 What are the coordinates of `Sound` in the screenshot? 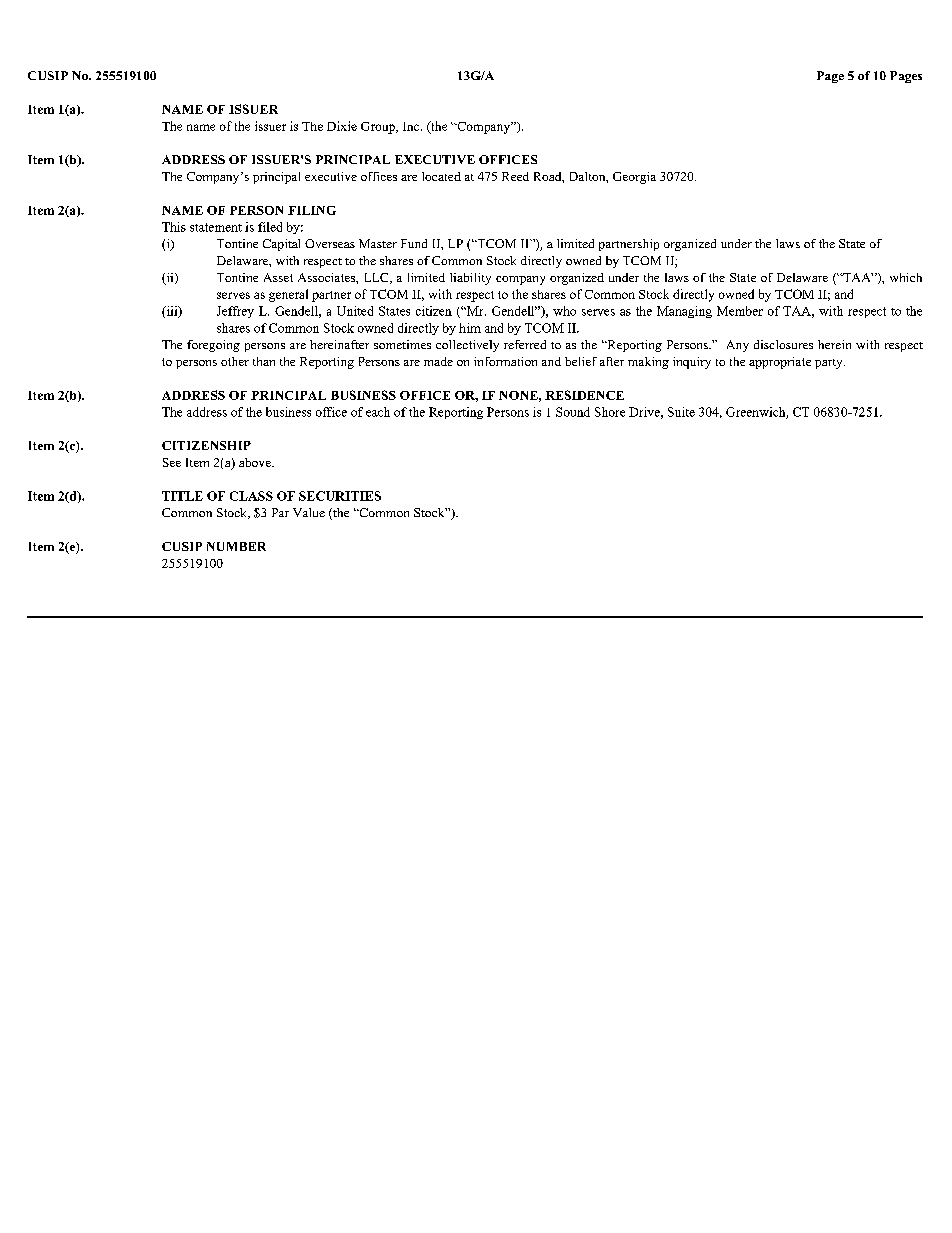 It's located at (573, 412).
